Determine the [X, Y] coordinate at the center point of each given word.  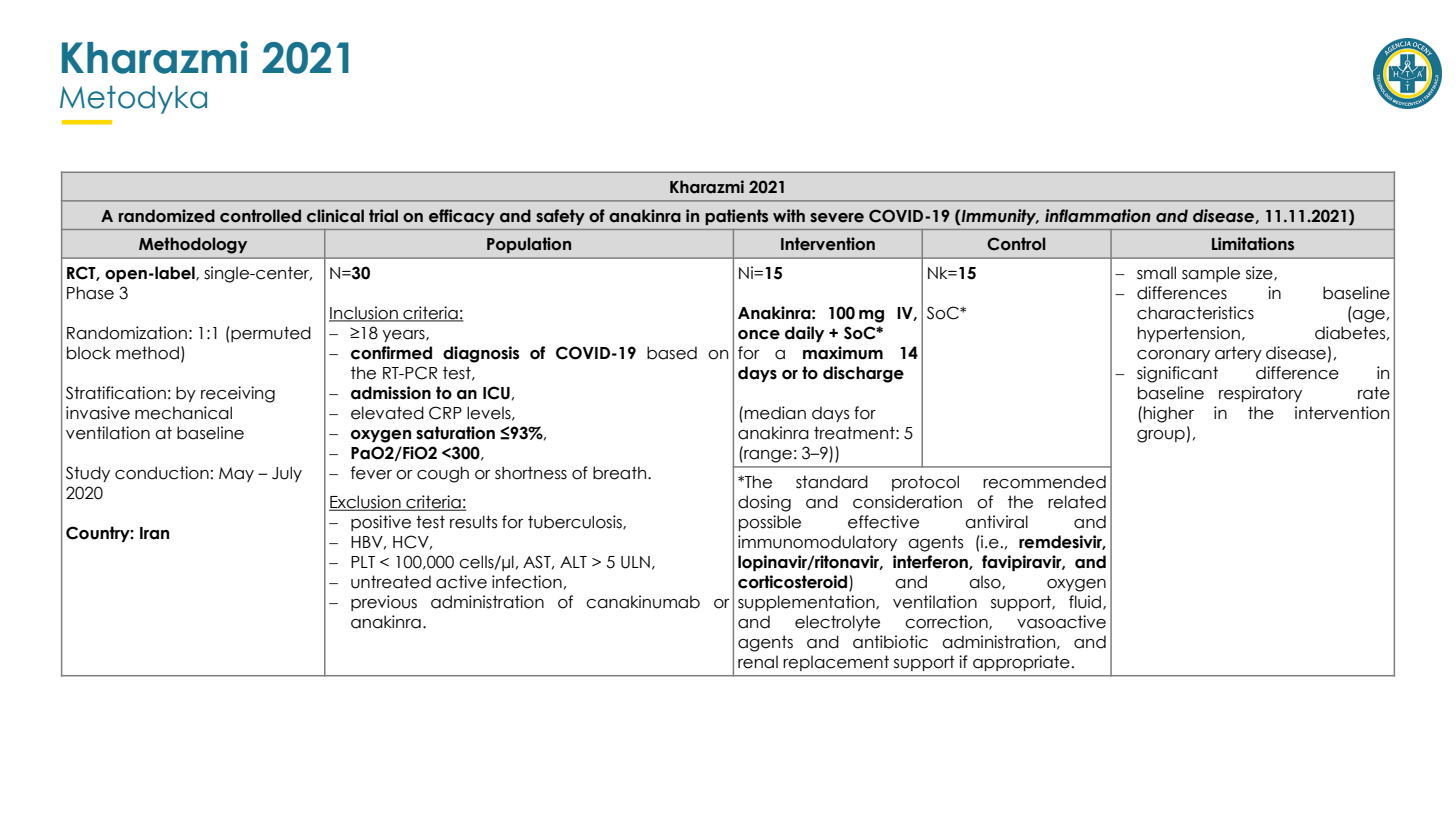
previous [384, 603]
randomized [167, 216]
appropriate [1021, 663]
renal [758, 662]
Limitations [1253, 244]
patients [736, 217]
